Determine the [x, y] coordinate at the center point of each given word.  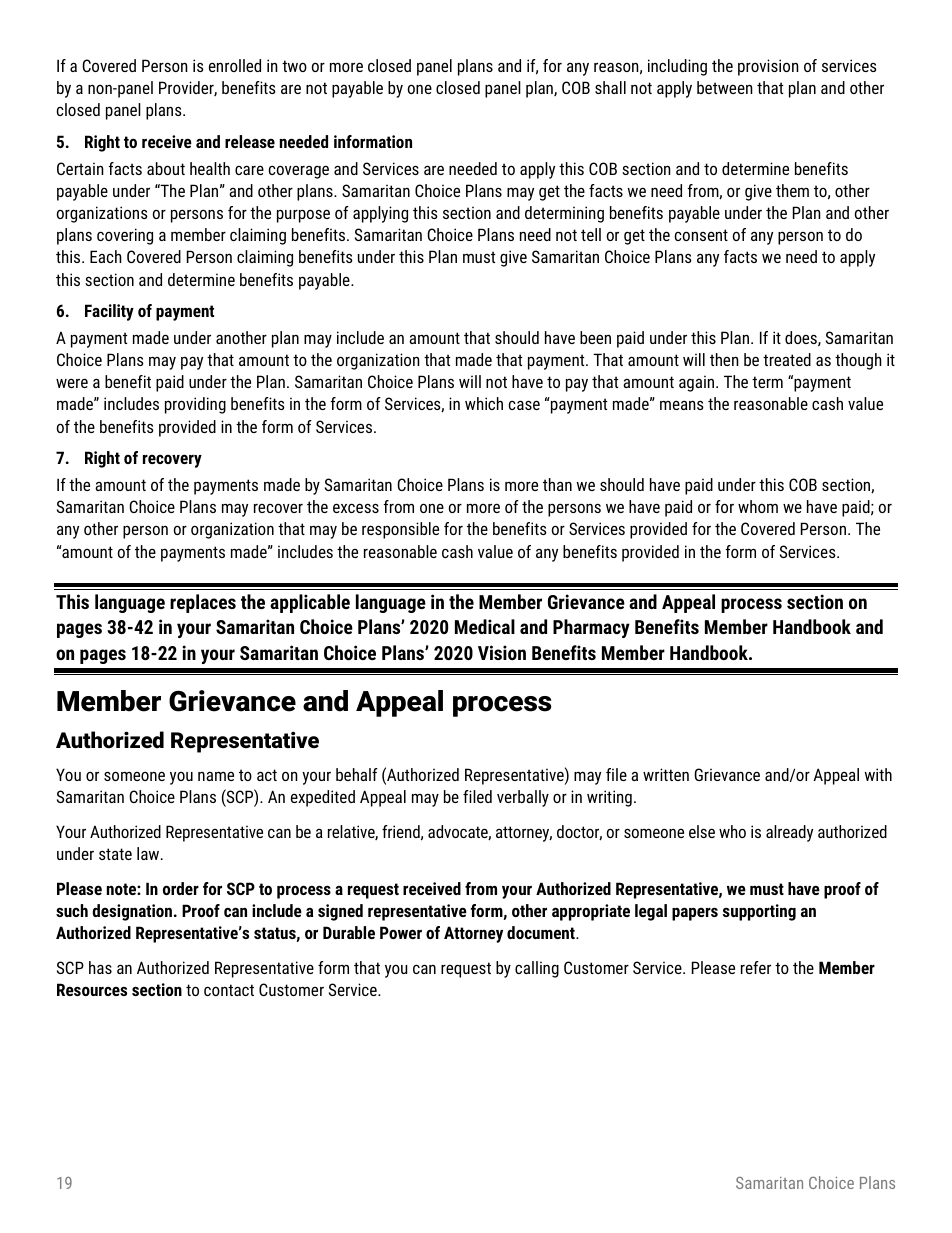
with [878, 774]
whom [758, 506]
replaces [203, 603]
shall [610, 87]
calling [537, 969]
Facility [109, 312]
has [100, 967]
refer [756, 967]
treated [787, 359]
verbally [523, 798]
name [216, 776]
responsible [400, 530]
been [595, 337]
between [725, 87]
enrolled [235, 65]
